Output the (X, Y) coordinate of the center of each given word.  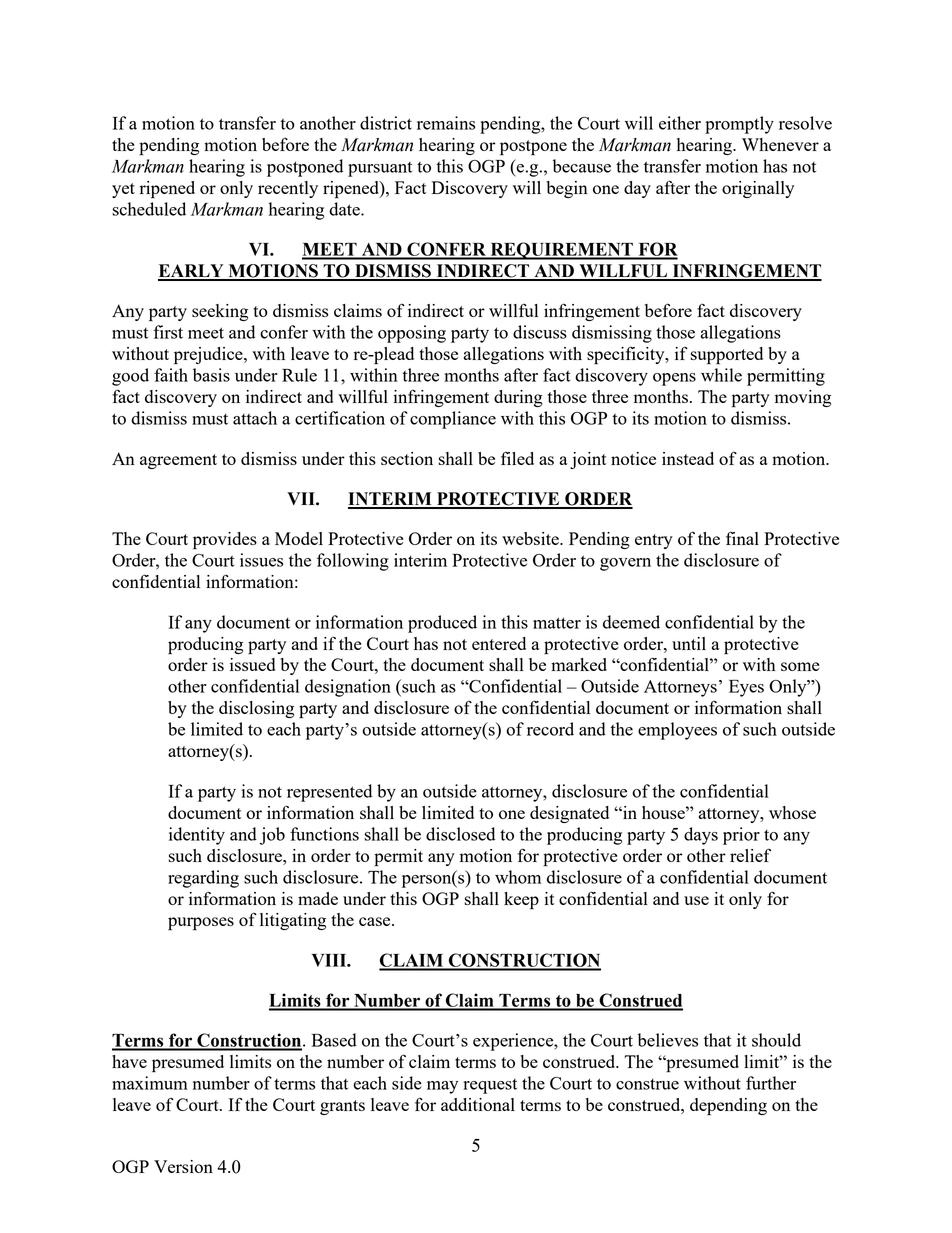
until (689, 643)
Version (183, 1166)
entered (499, 643)
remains (446, 123)
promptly (739, 125)
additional (478, 1104)
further (771, 1083)
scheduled (149, 209)
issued (252, 664)
